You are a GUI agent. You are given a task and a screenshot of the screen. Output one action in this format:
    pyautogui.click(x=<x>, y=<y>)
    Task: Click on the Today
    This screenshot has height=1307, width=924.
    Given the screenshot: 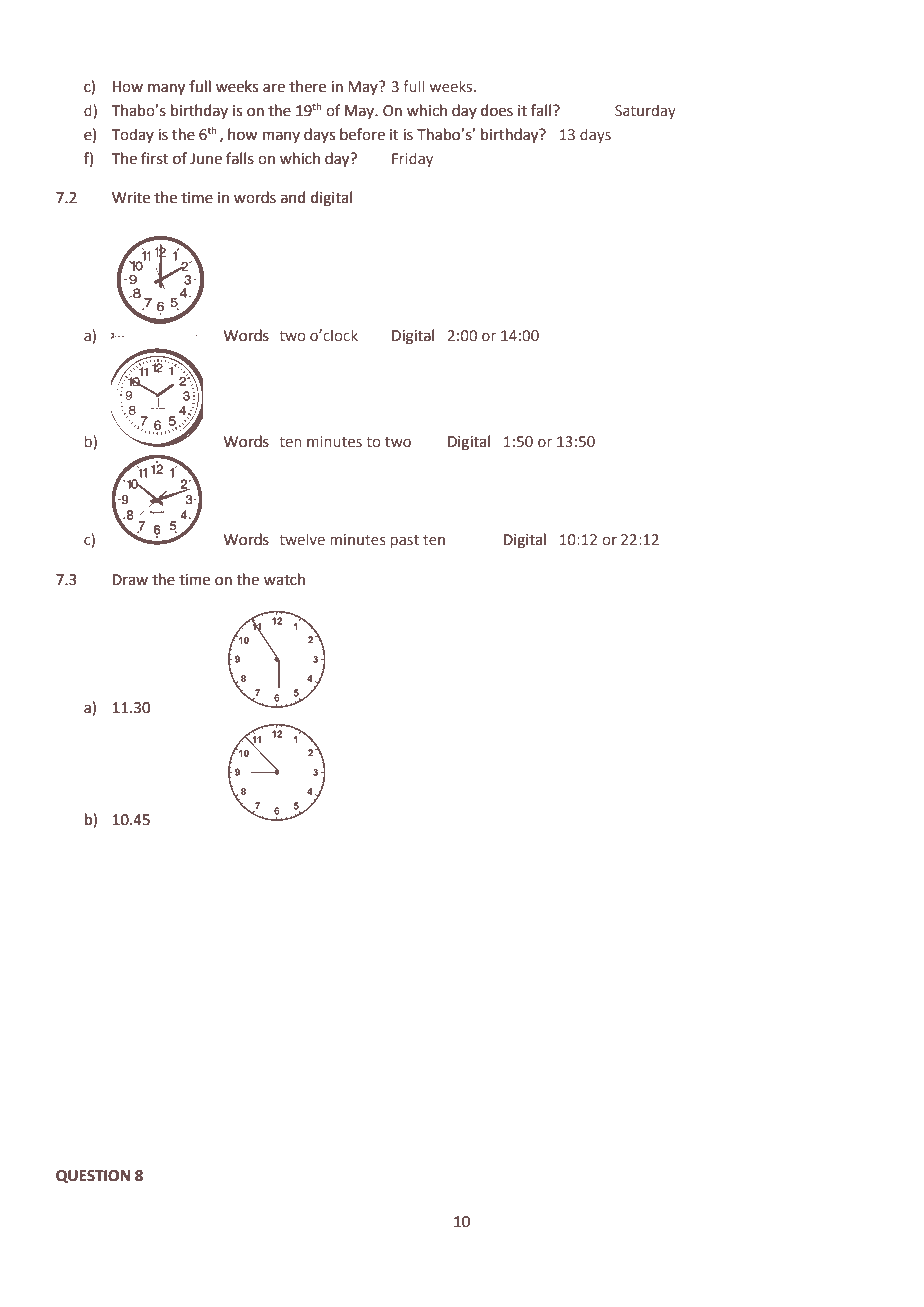 What is the action you would take?
    pyautogui.click(x=133, y=135)
